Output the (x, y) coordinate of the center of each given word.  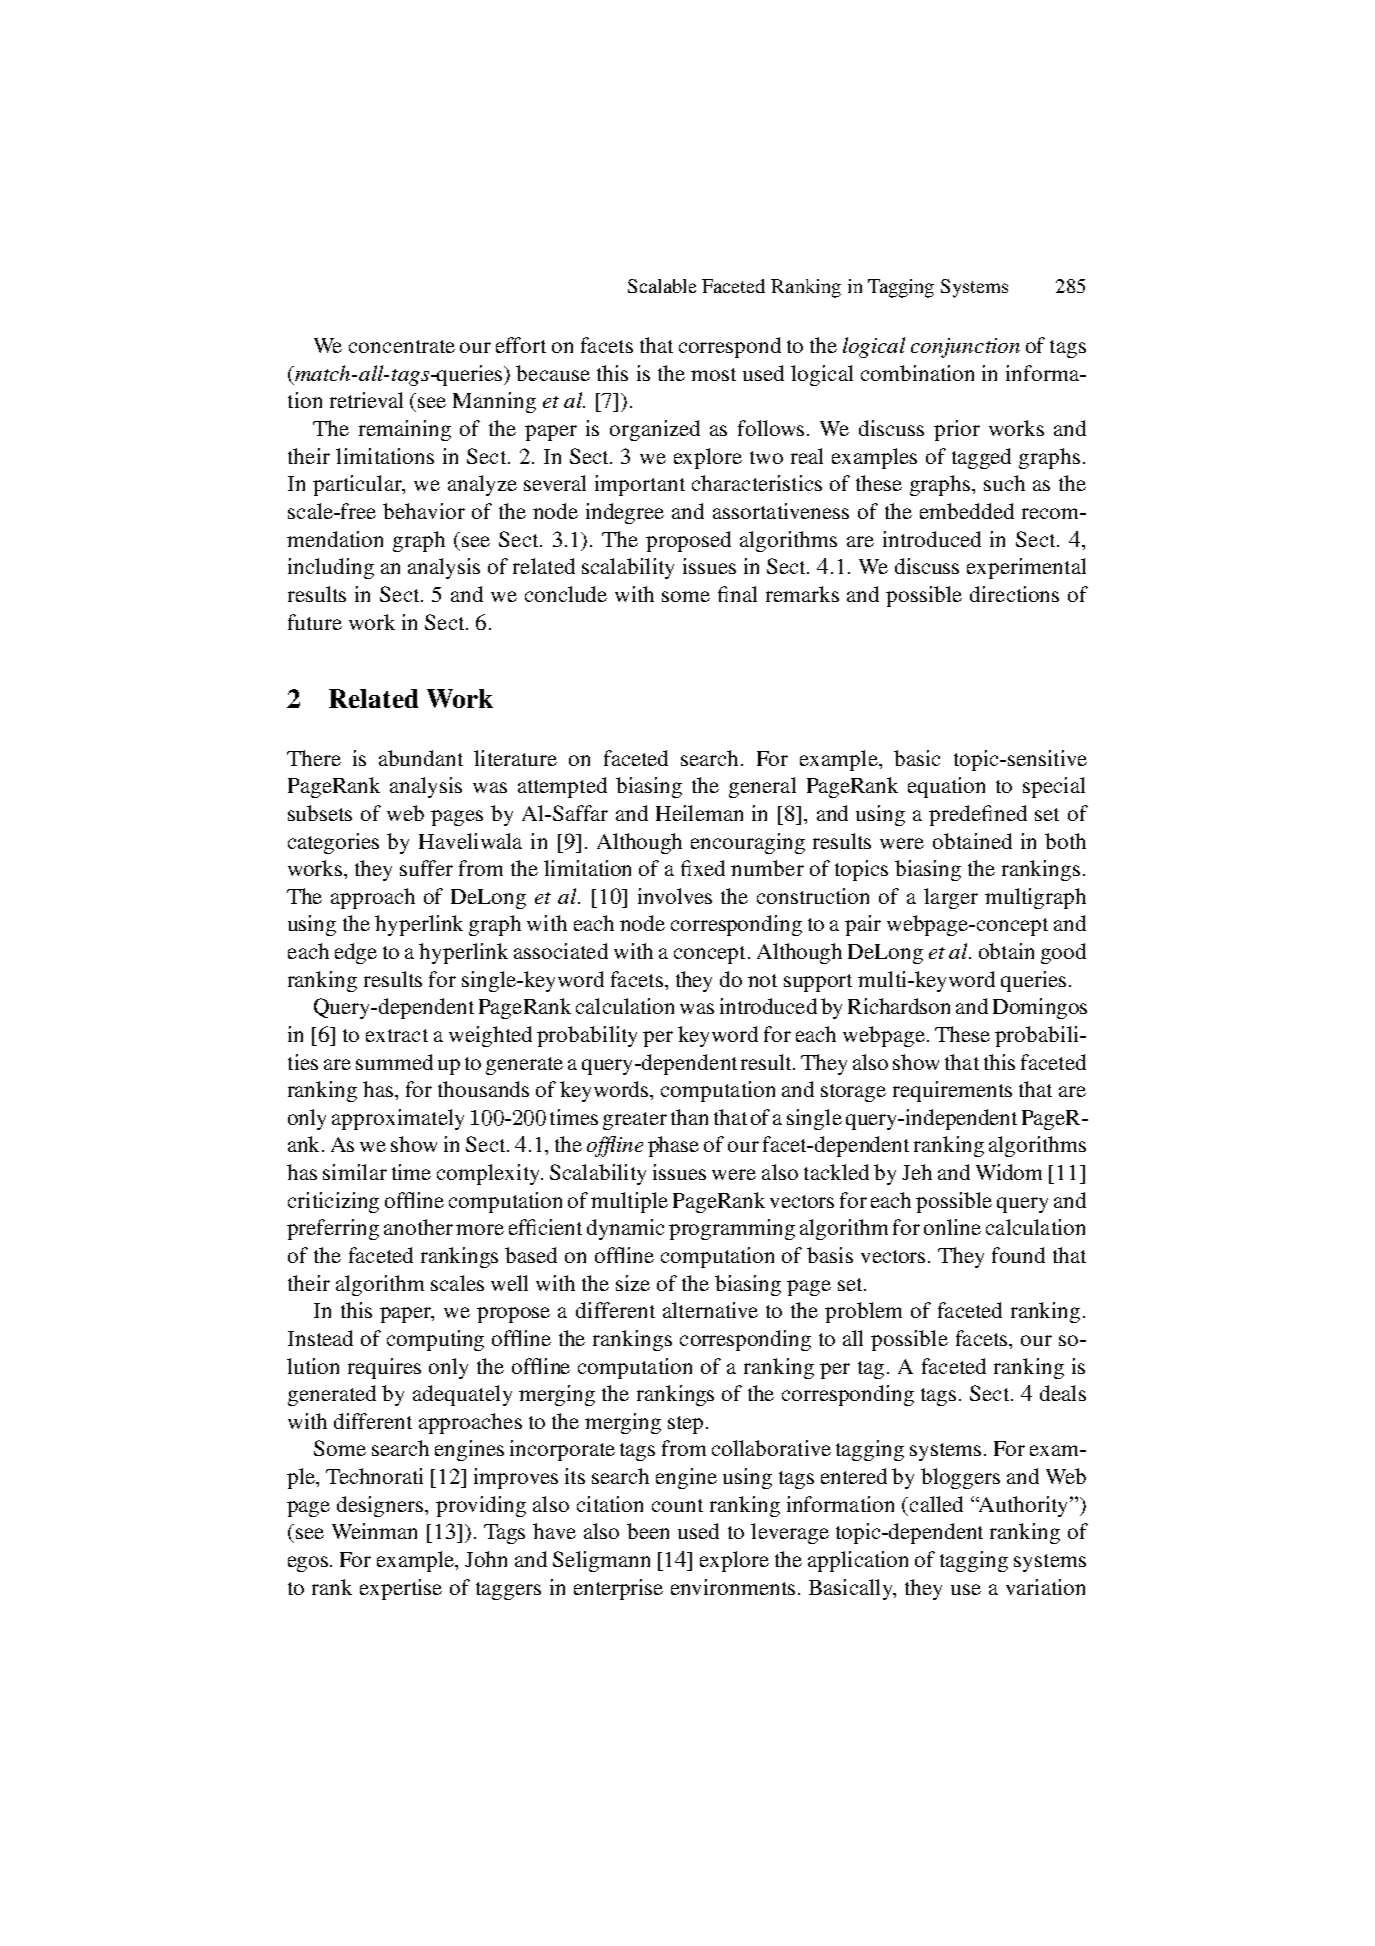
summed (394, 1062)
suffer (426, 868)
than (689, 1117)
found (1018, 1255)
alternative (710, 1310)
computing (435, 1340)
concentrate (402, 346)
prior (957, 430)
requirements (952, 1091)
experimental (1026, 568)
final (737, 594)
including (331, 568)
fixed (703, 868)
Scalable (662, 286)
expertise (401, 1589)
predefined (978, 815)
